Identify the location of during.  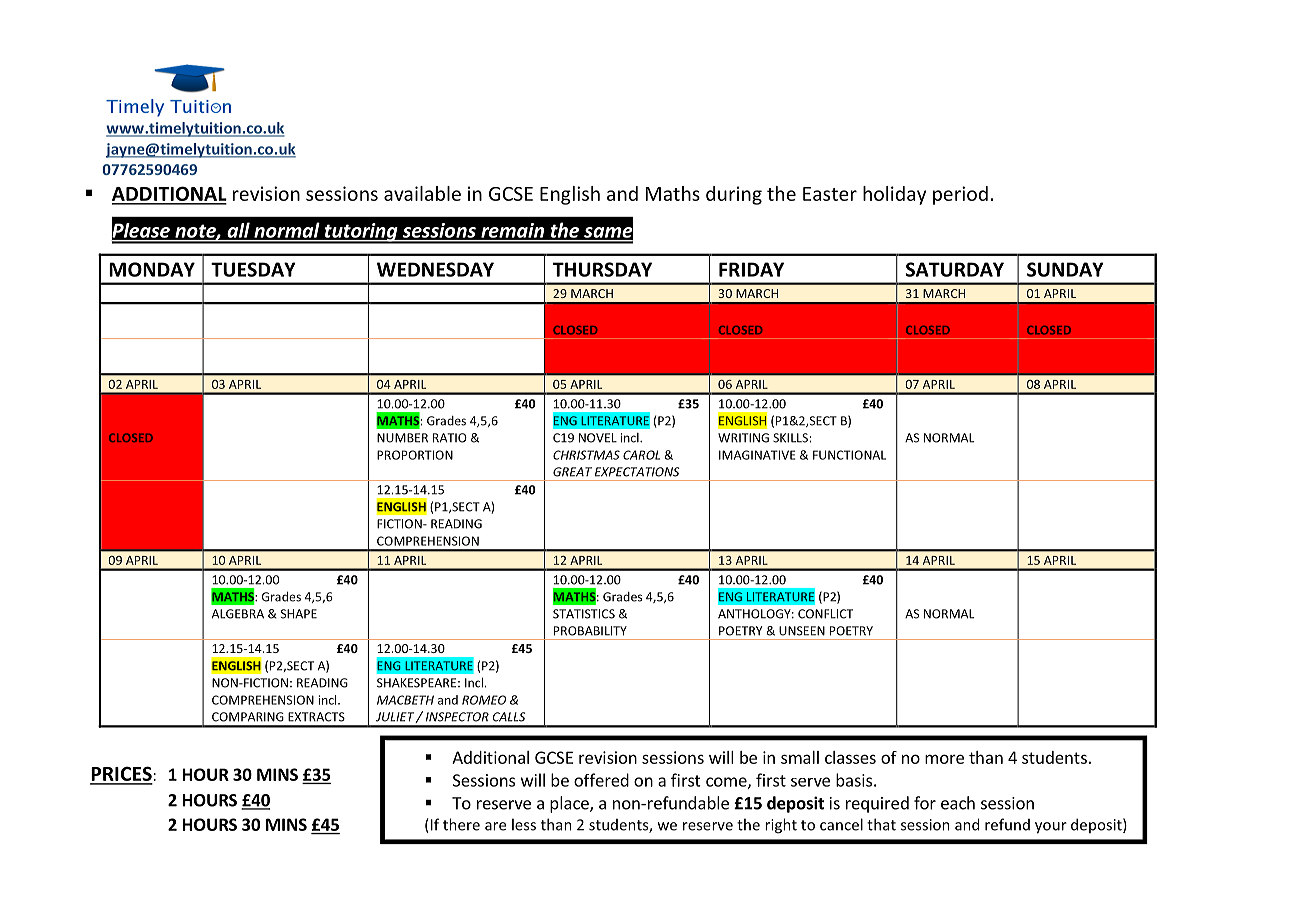
(734, 195).
